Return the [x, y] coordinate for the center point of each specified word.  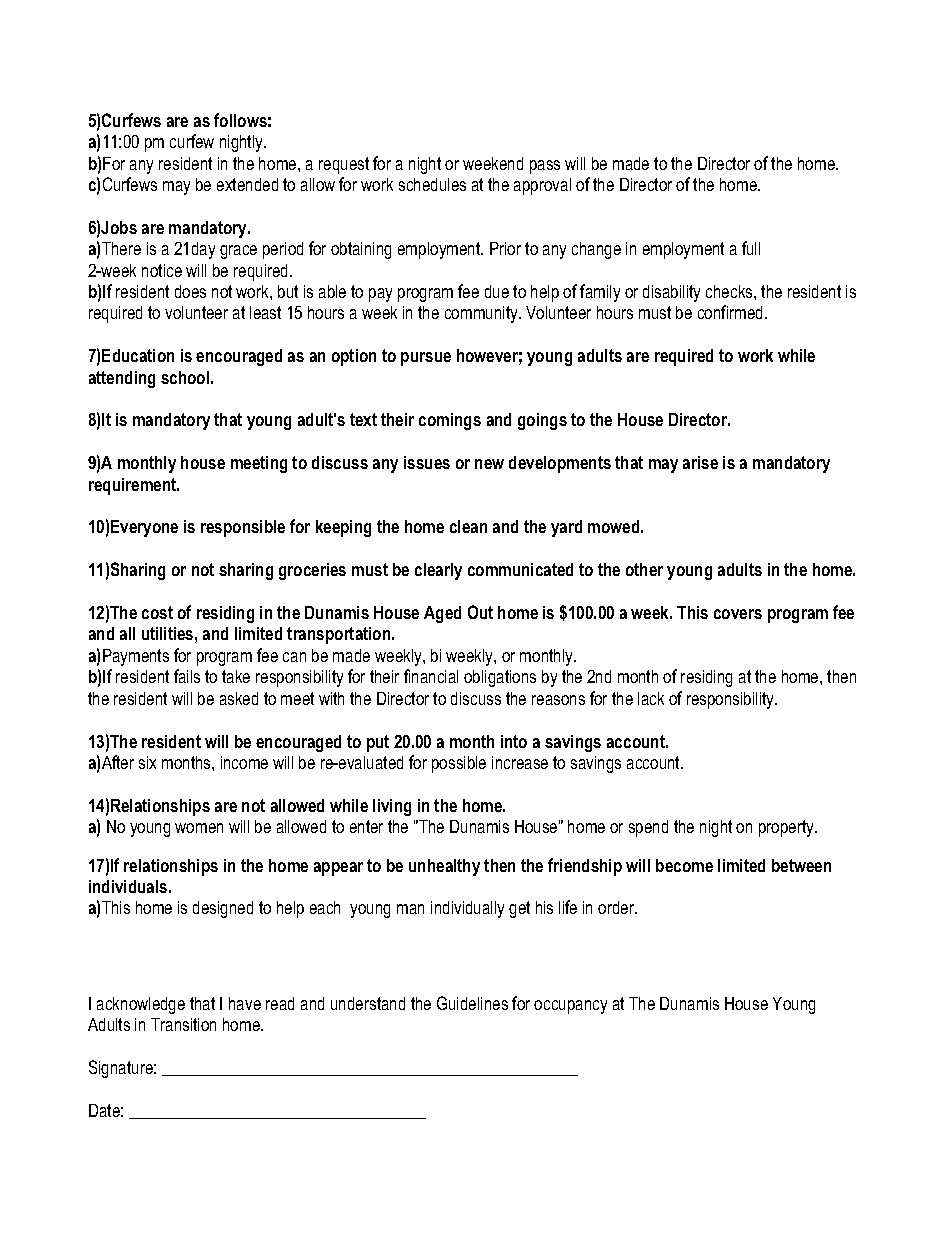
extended [247, 184]
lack [651, 698]
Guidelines [472, 1003]
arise [700, 462]
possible [459, 764]
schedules [432, 184]
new [489, 464]
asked [239, 698]
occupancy [570, 1007]
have [245, 1003]
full [751, 248]
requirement [134, 486]
